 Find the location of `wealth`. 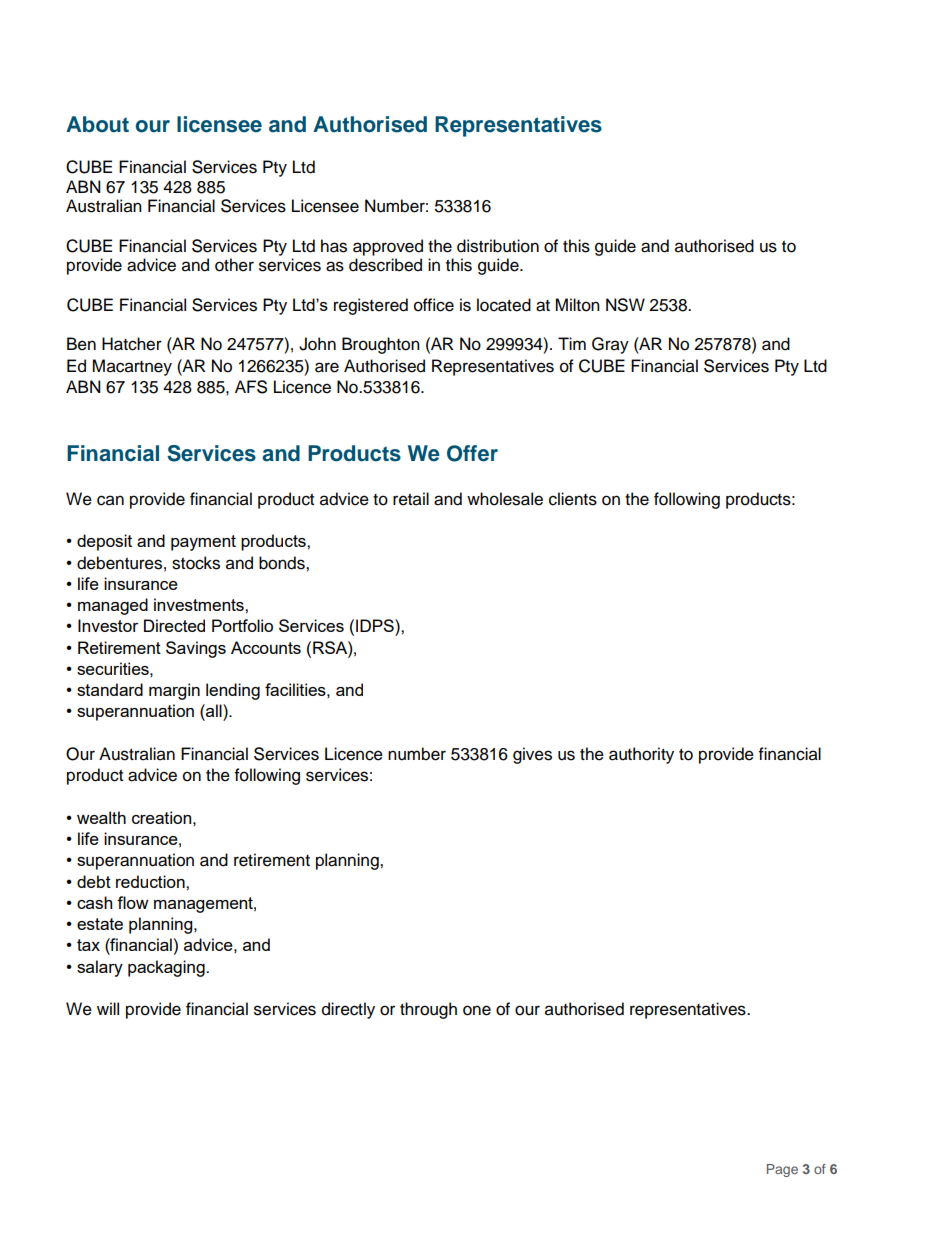

wealth is located at coordinates (101, 817).
